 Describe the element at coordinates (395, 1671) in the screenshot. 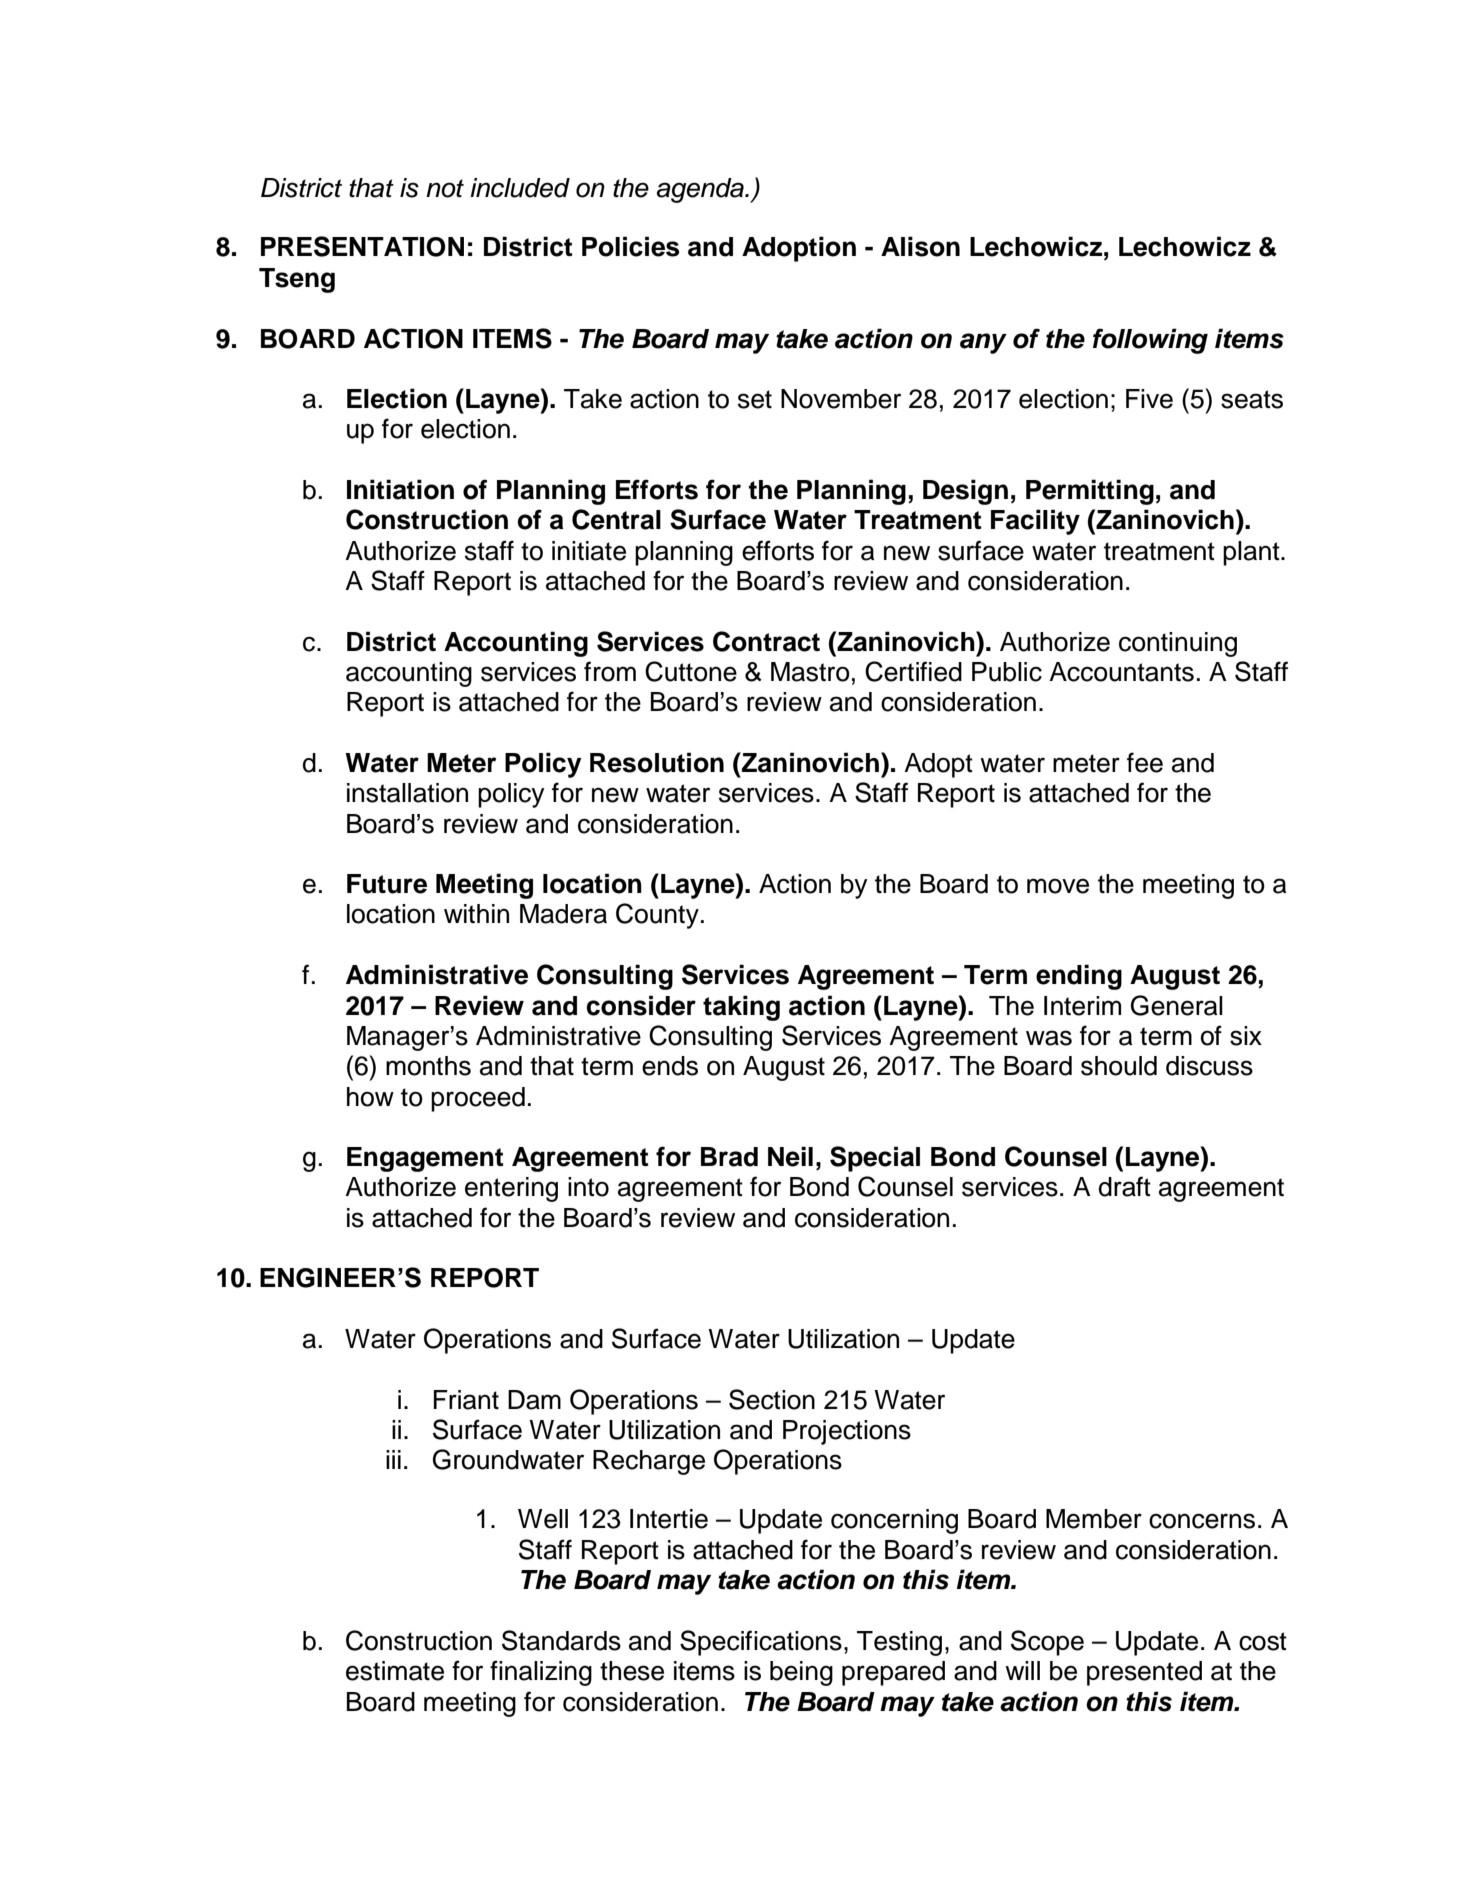

I see `estimate` at that location.
